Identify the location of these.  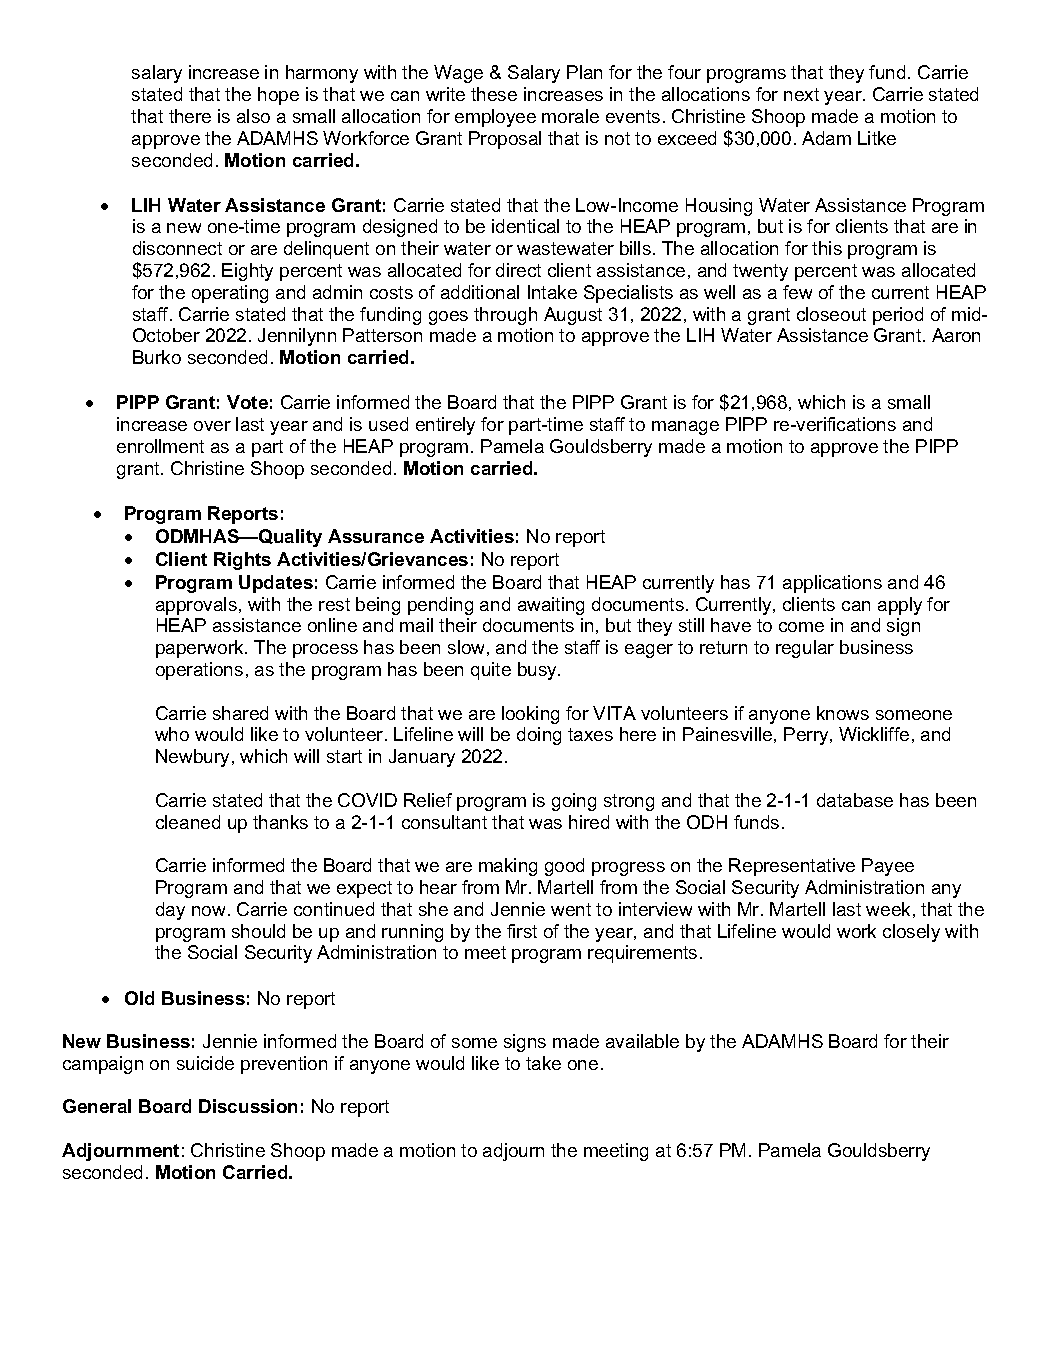
(494, 94).
